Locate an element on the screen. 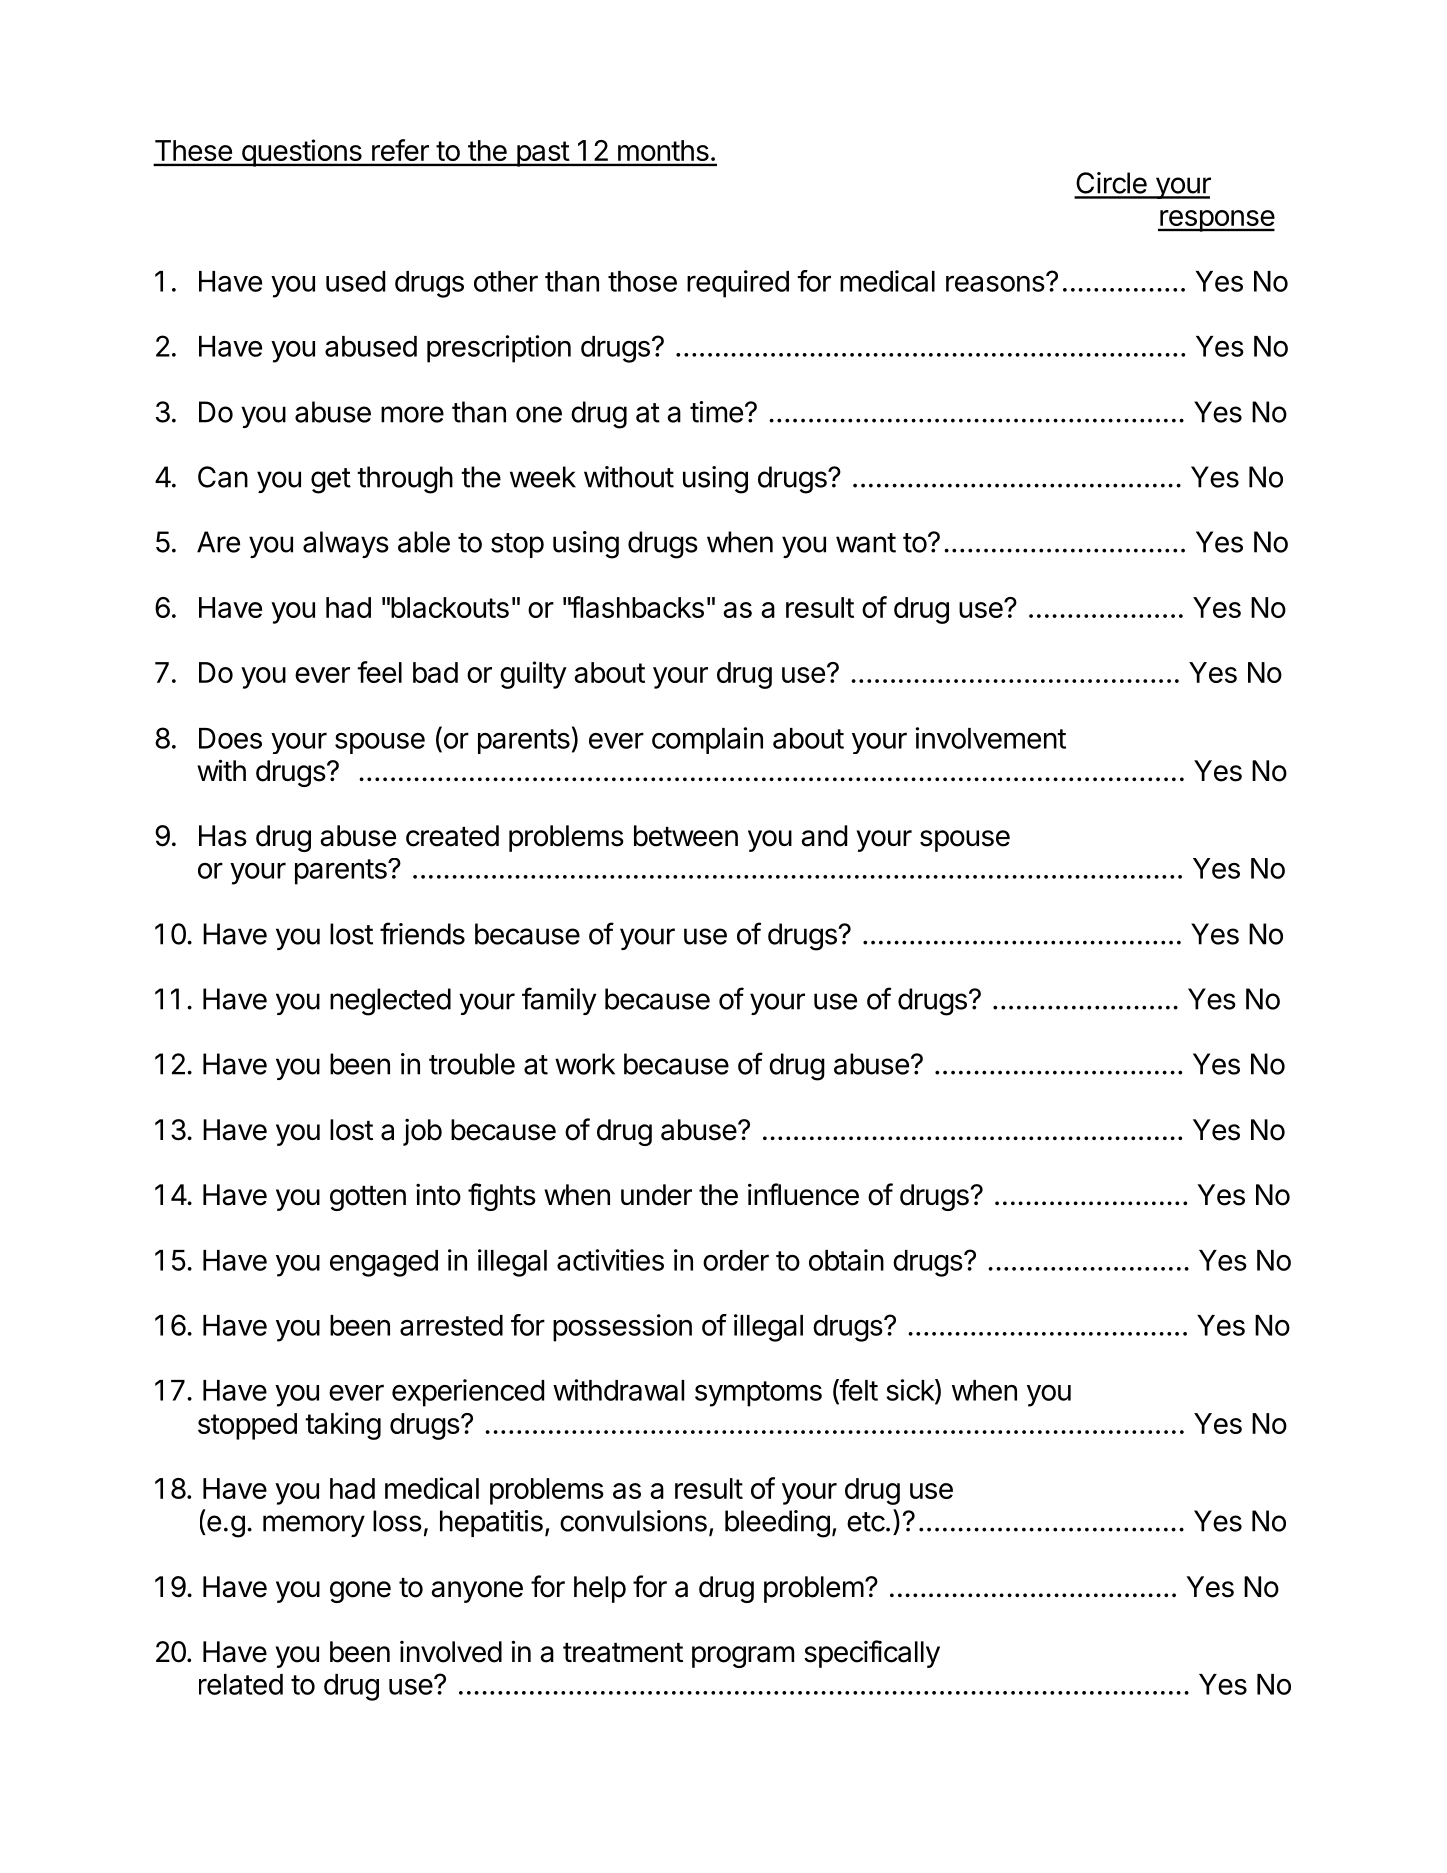  feel is located at coordinates (379, 672).
